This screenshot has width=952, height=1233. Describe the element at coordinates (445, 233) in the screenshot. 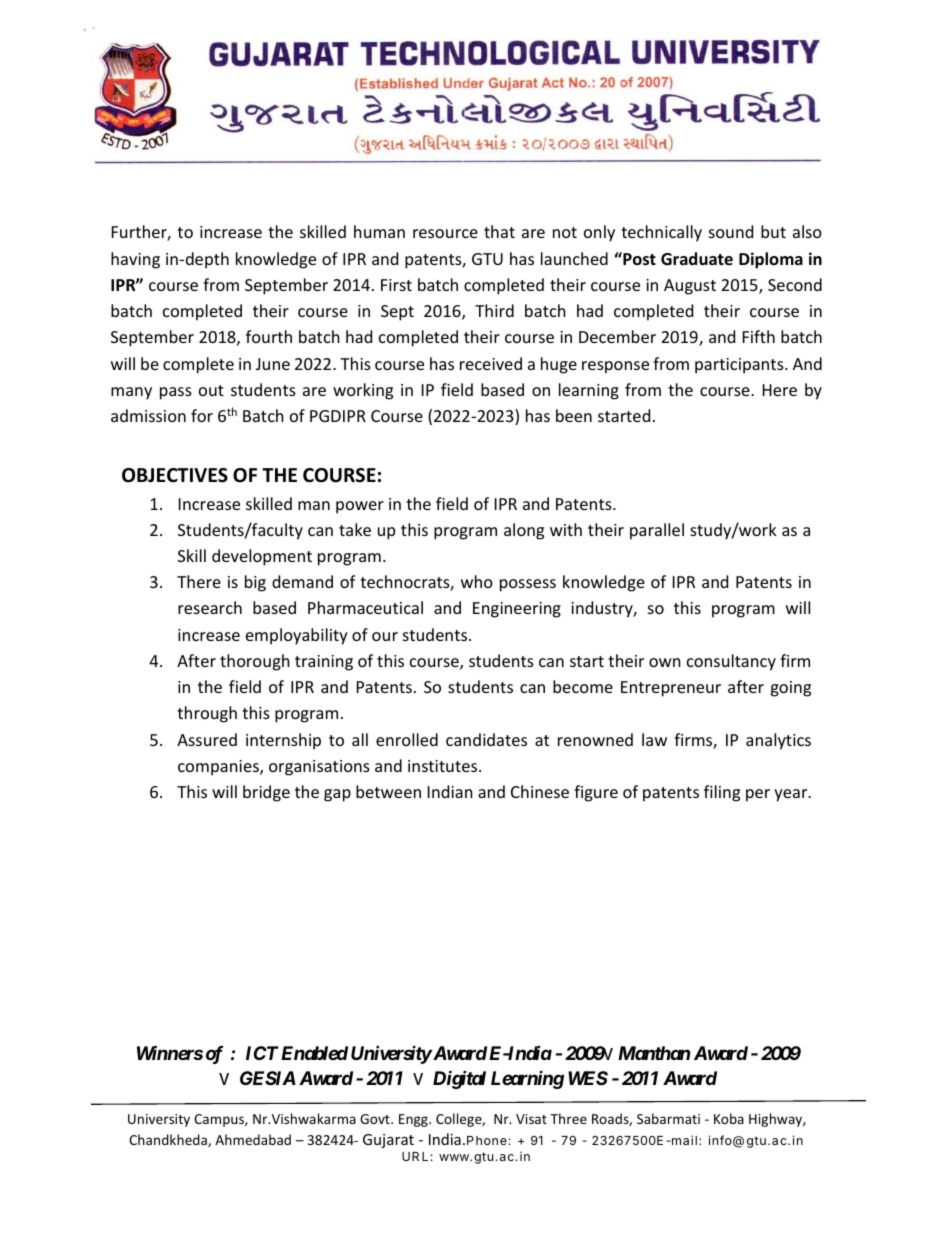

I see `resource` at that location.
